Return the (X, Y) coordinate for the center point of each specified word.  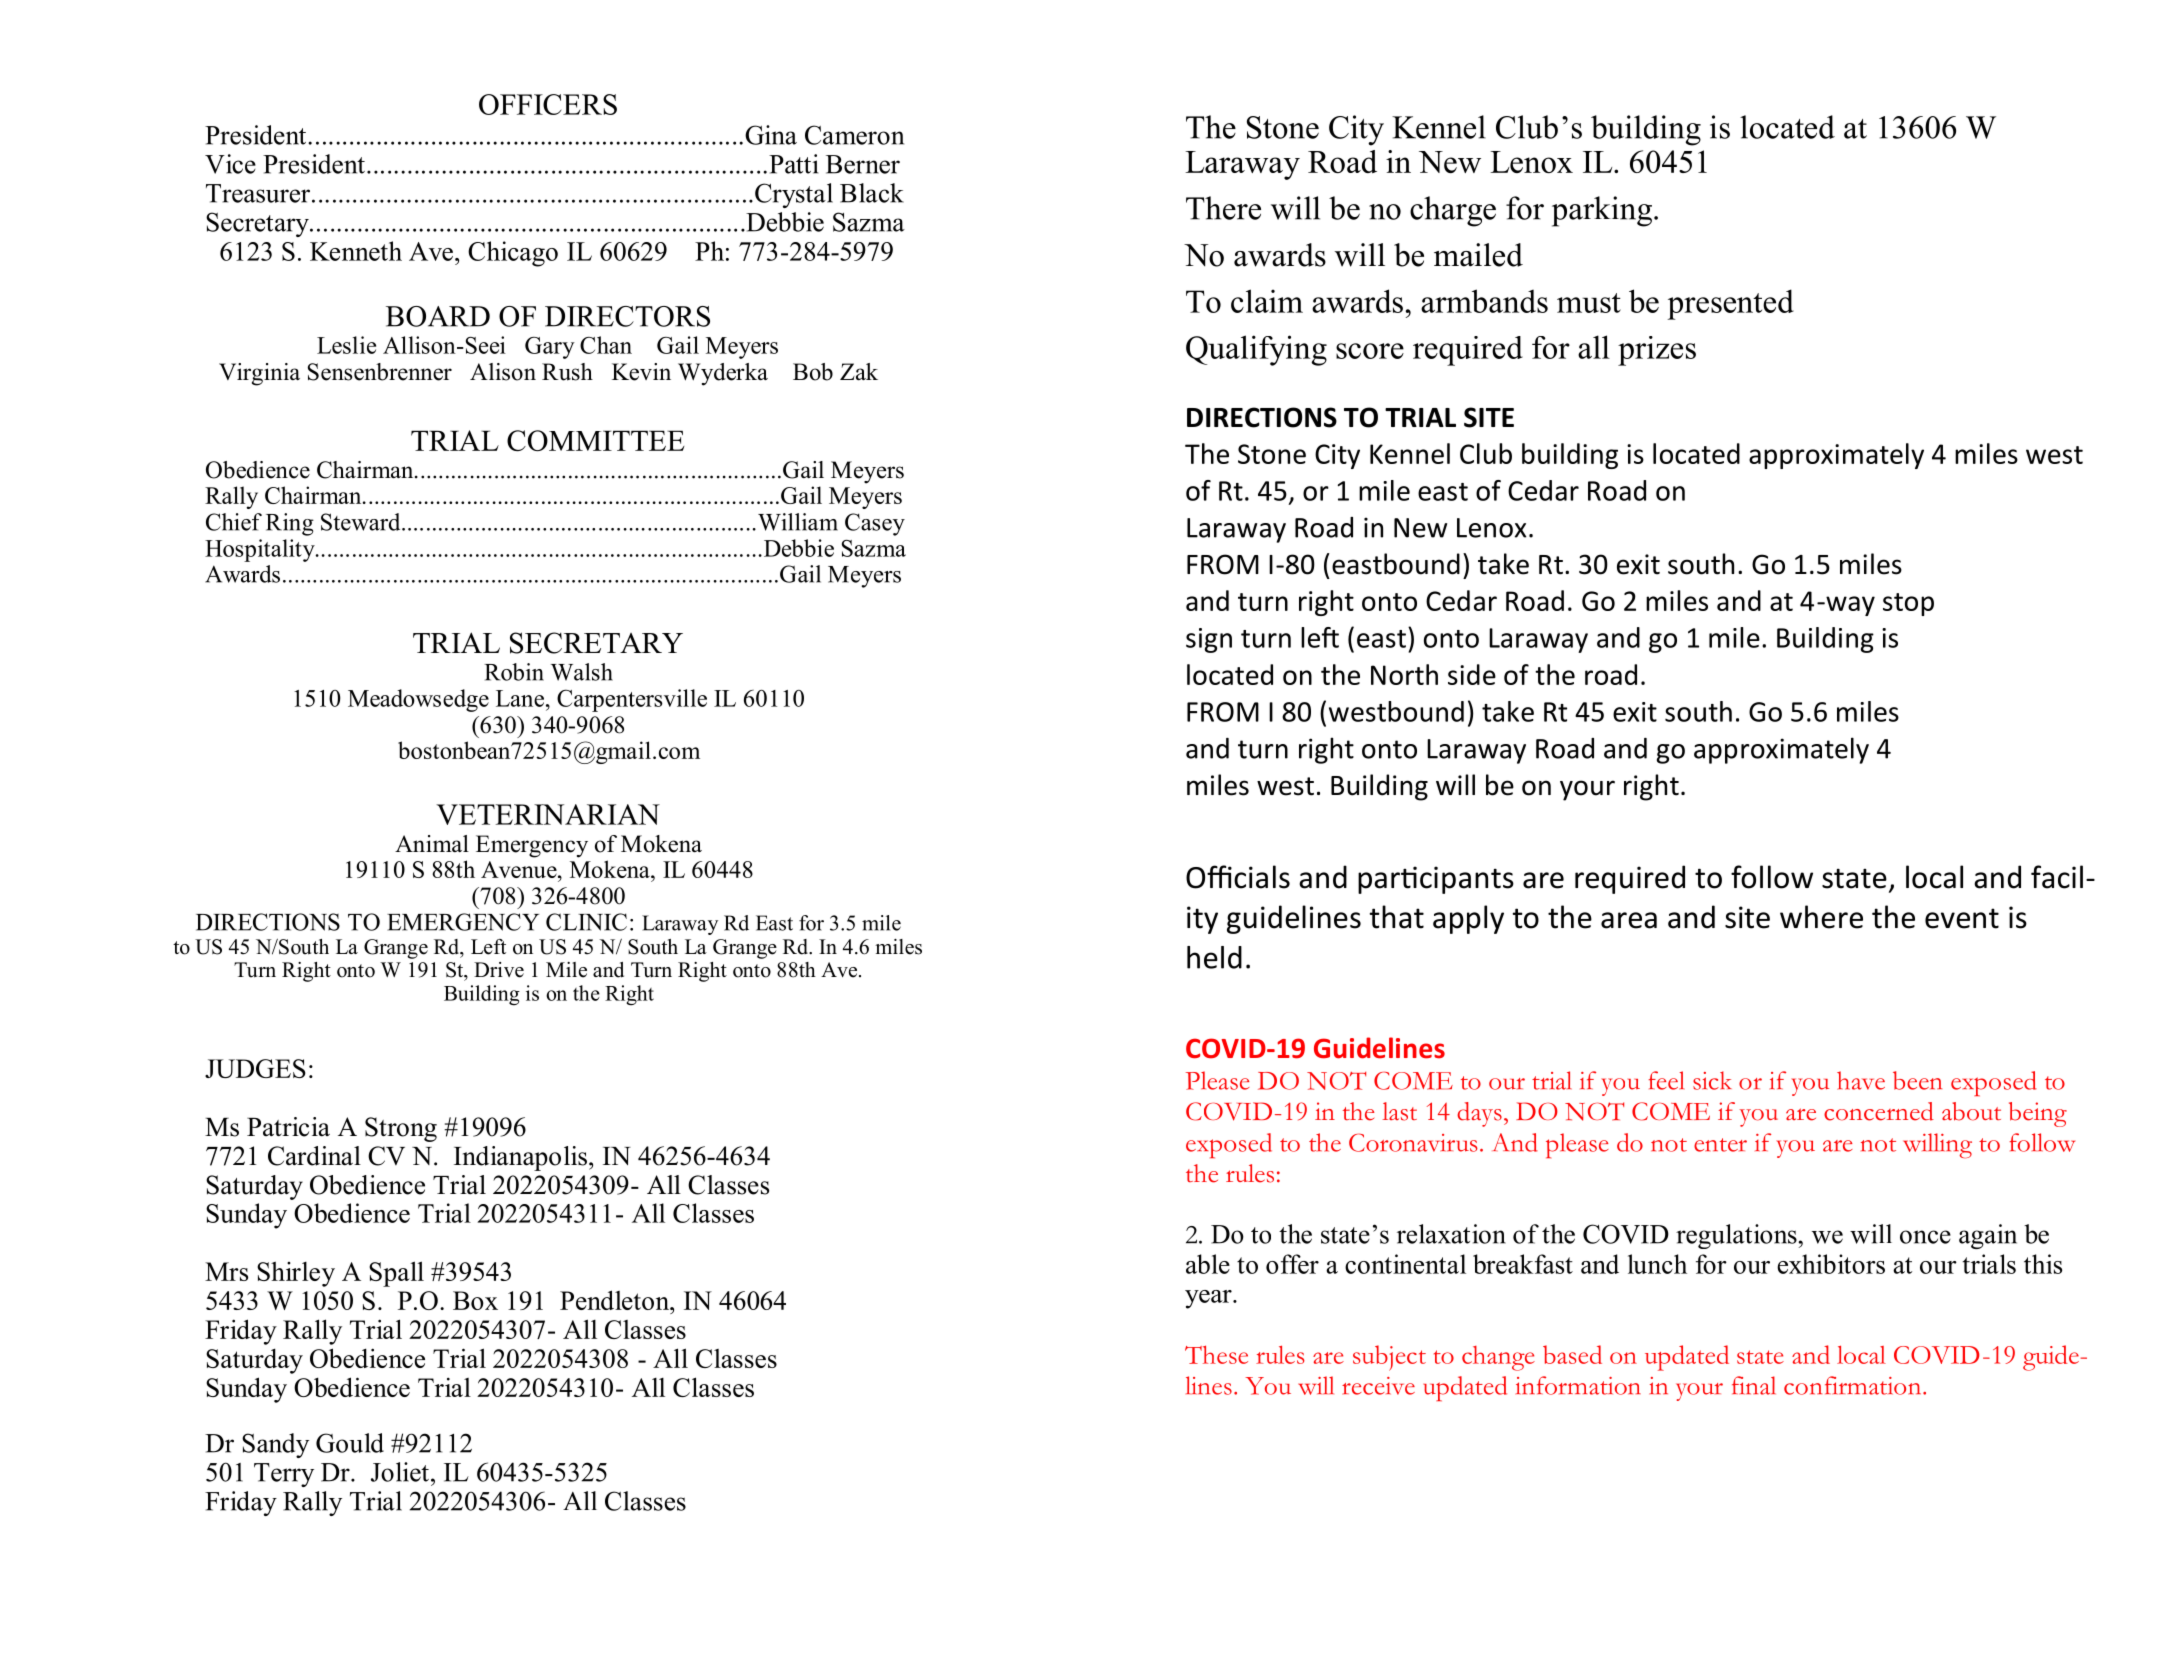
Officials (1238, 877)
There (1223, 208)
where (1821, 917)
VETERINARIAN (548, 814)
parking (1603, 211)
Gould (350, 1443)
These (1216, 1354)
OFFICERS (548, 104)
